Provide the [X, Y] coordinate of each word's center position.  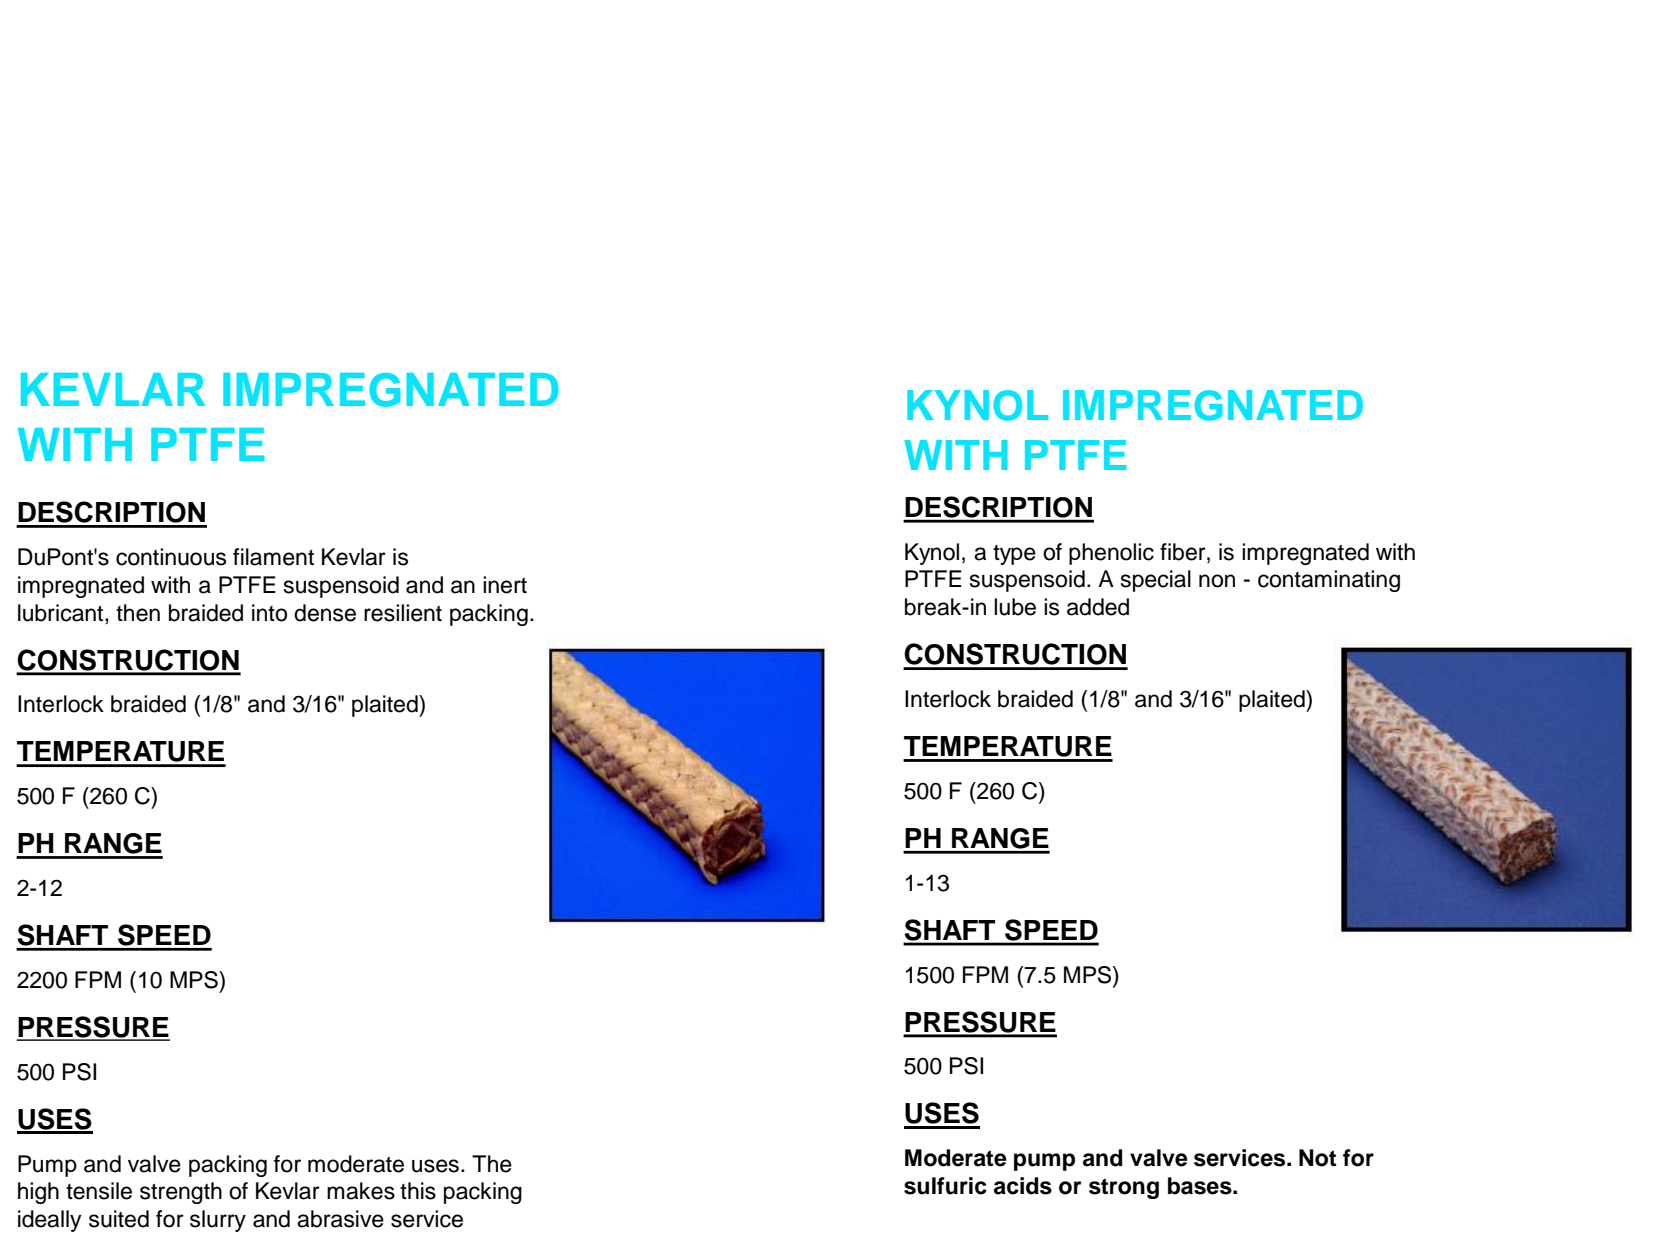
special [1156, 581]
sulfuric [945, 1186]
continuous [171, 557]
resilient [403, 613]
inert [505, 585]
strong [1124, 1188]
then [138, 613]
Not [1317, 1158]
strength [181, 1193]
